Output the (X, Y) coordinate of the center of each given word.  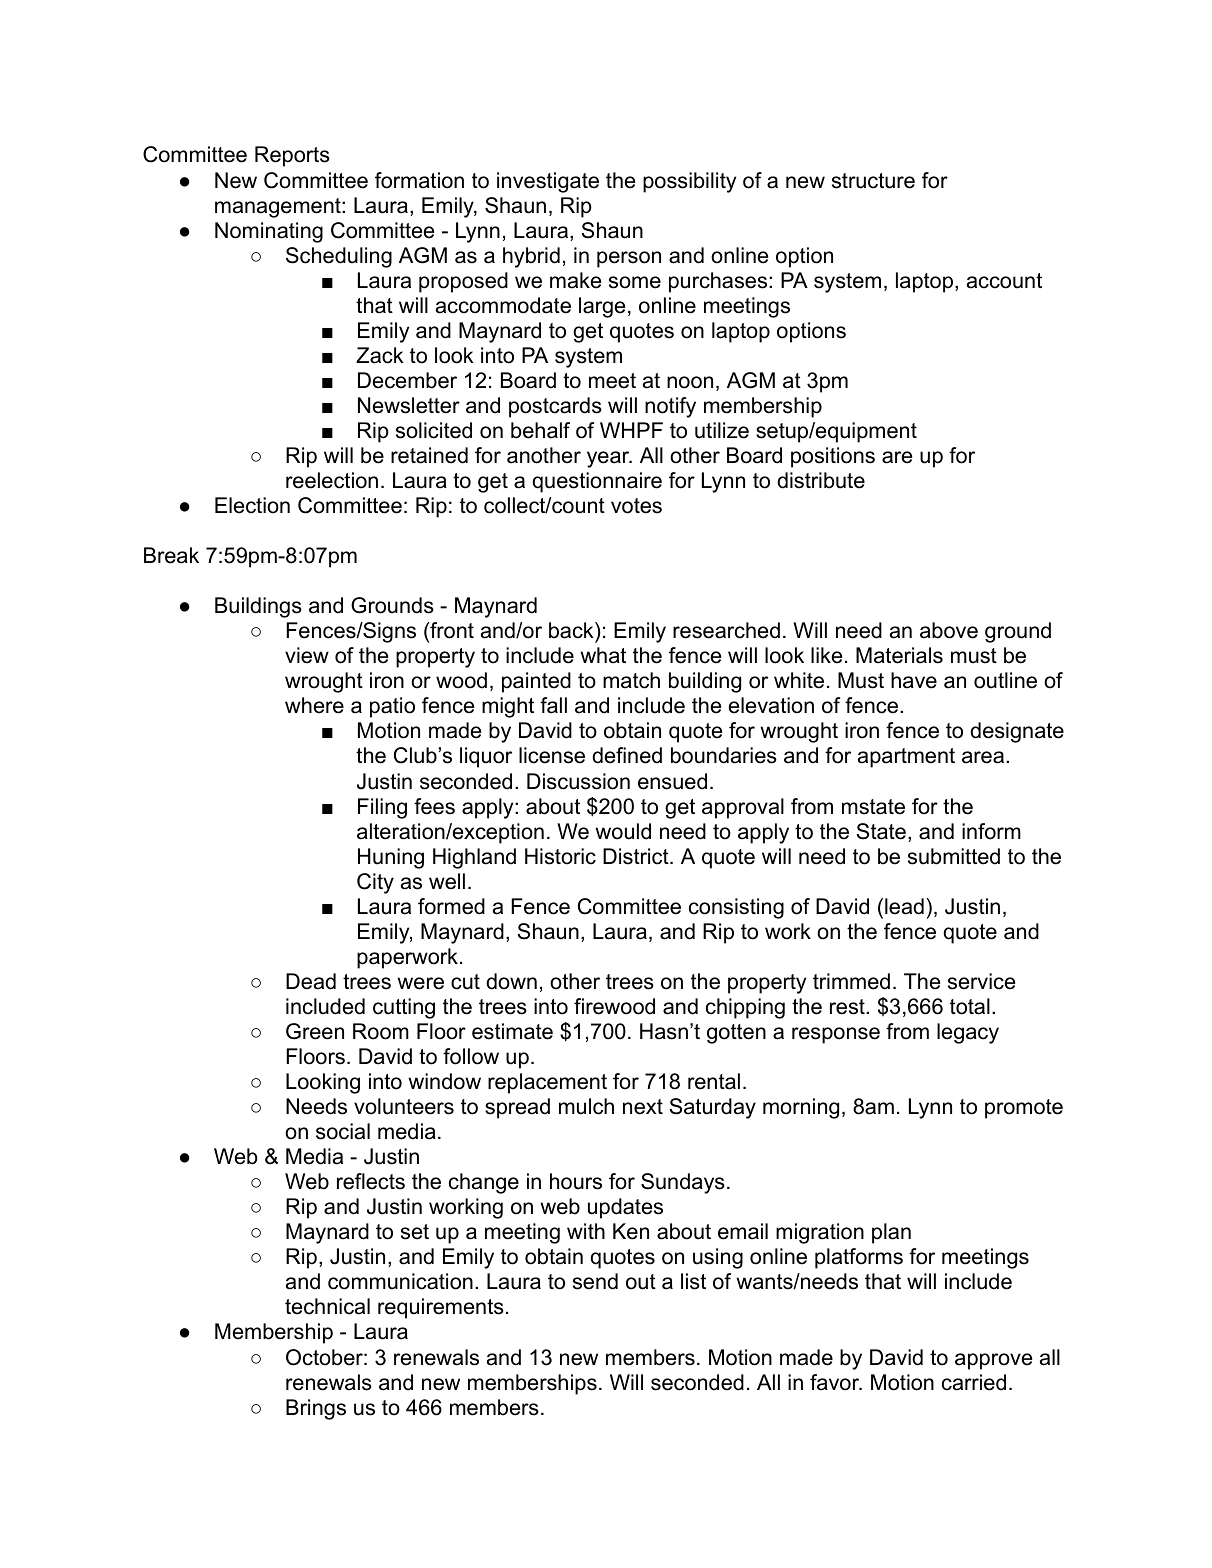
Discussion (578, 781)
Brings (316, 1409)
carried (974, 1382)
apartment (906, 758)
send (595, 1281)
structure (873, 181)
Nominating (269, 232)
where (314, 705)
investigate (548, 182)
